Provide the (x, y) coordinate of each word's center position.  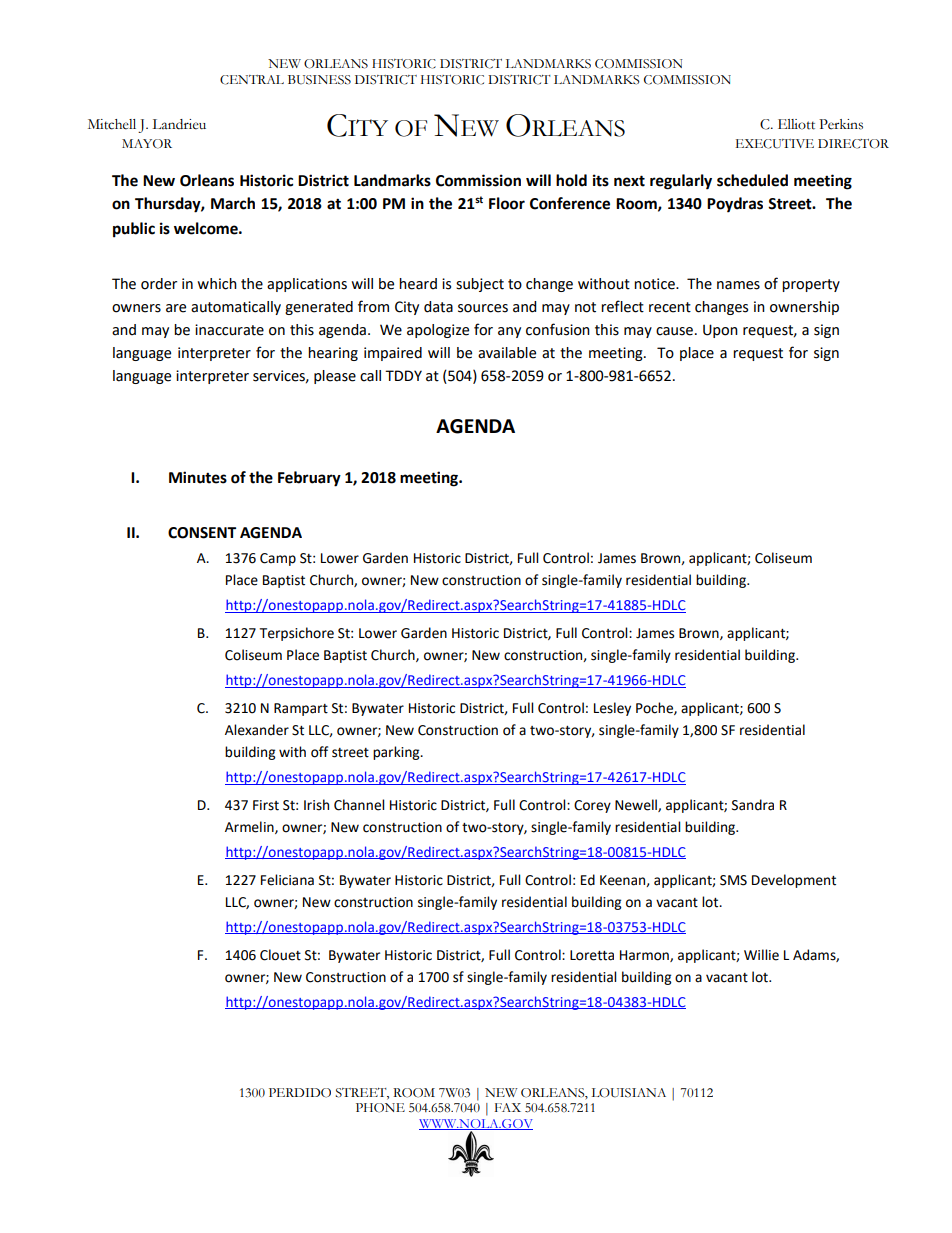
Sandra (753, 805)
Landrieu (179, 124)
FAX (508, 1107)
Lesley (612, 709)
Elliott (796, 124)
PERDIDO (300, 1093)
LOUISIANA (629, 1093)
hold (571, 180)
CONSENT (202, 533)
